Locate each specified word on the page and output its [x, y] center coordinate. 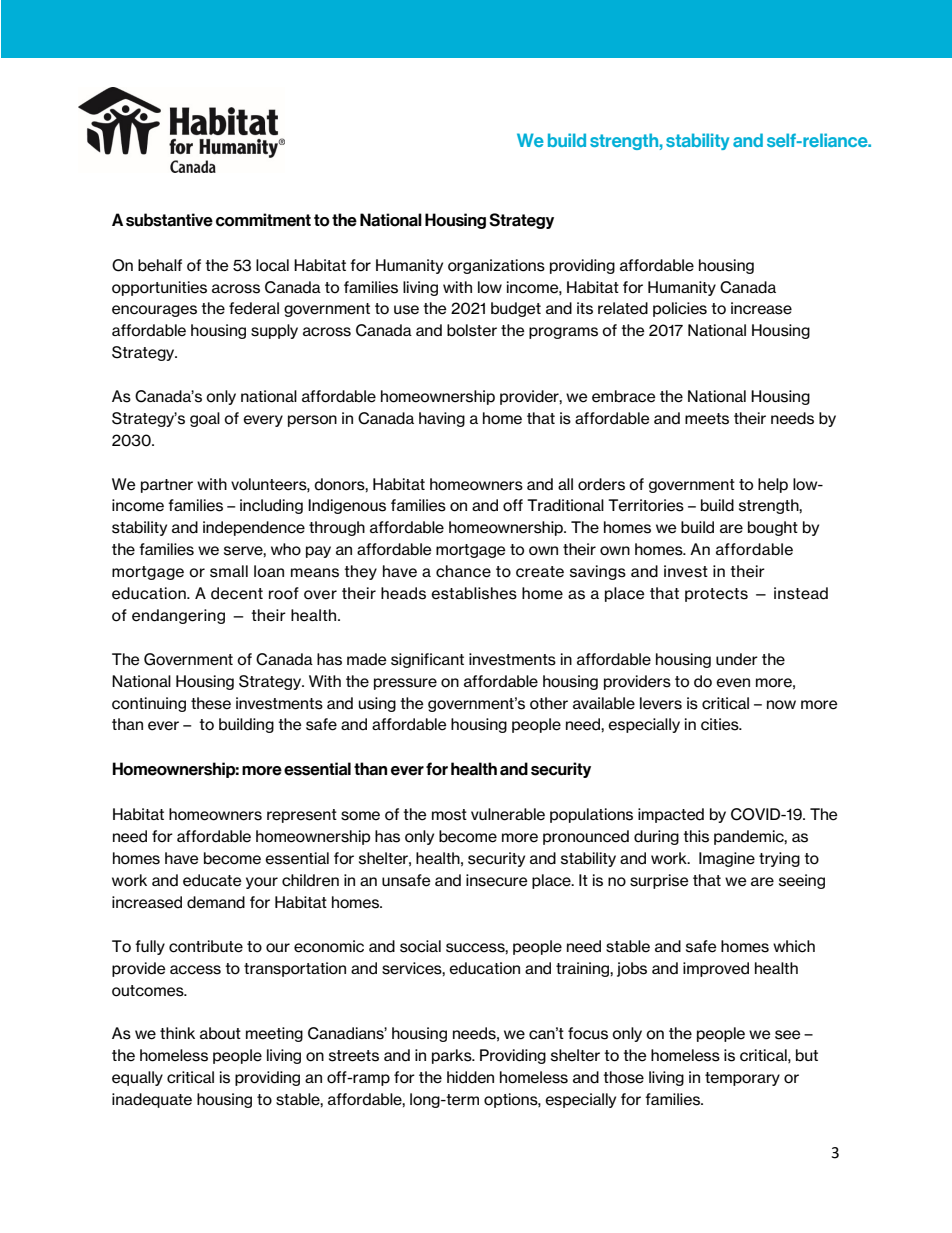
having [442, 419]
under [737, 659]
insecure [497, 880]
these [211, 703]
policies [680, 309]
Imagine [727, 859]
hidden [470, 1077]
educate [212, 880]
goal [205, 419]
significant [427, 660]
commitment [263, 220]
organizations [496, 266]
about [220, 1033]
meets [707, 419]
